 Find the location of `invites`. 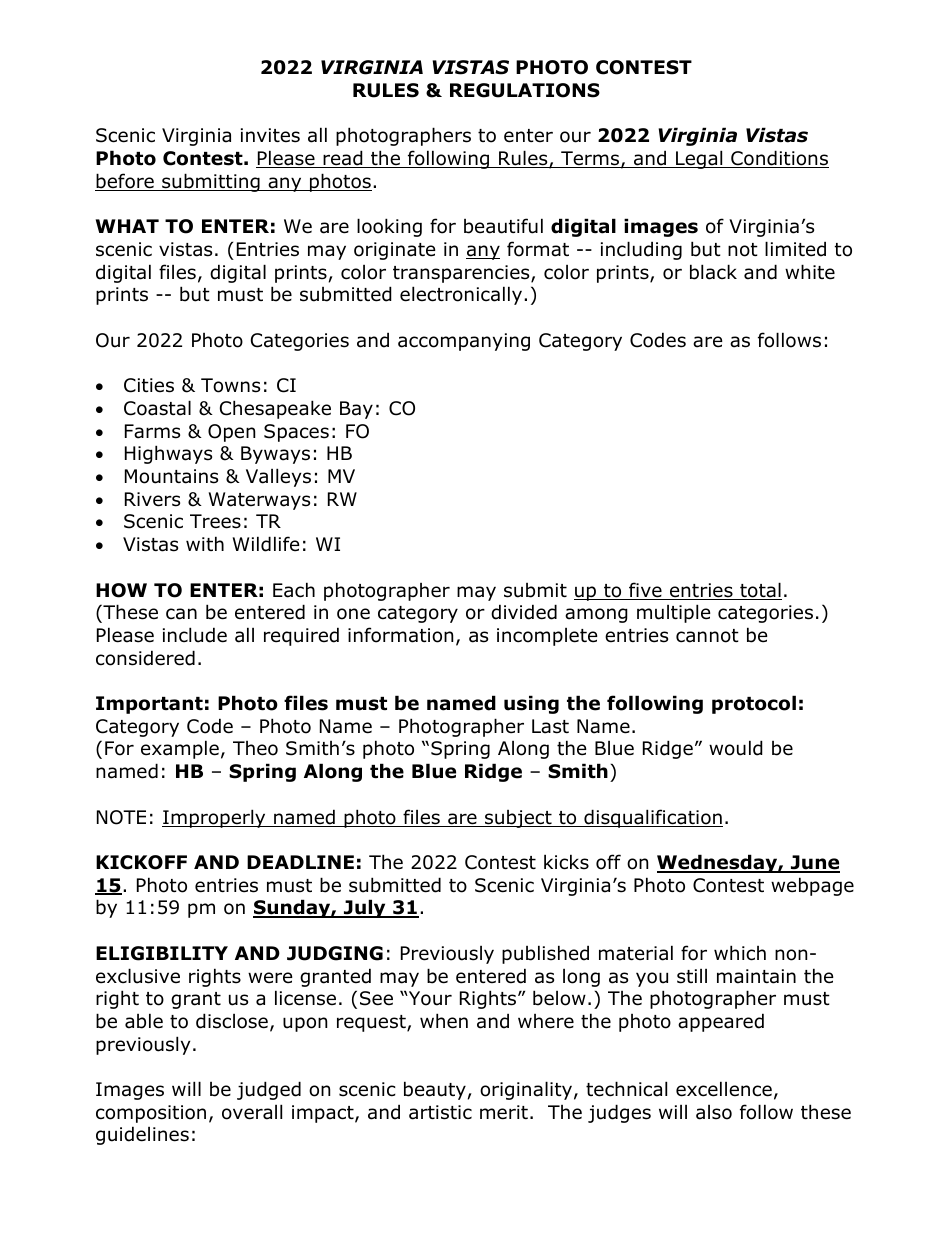

invites is located at coordinates (270, 135).
